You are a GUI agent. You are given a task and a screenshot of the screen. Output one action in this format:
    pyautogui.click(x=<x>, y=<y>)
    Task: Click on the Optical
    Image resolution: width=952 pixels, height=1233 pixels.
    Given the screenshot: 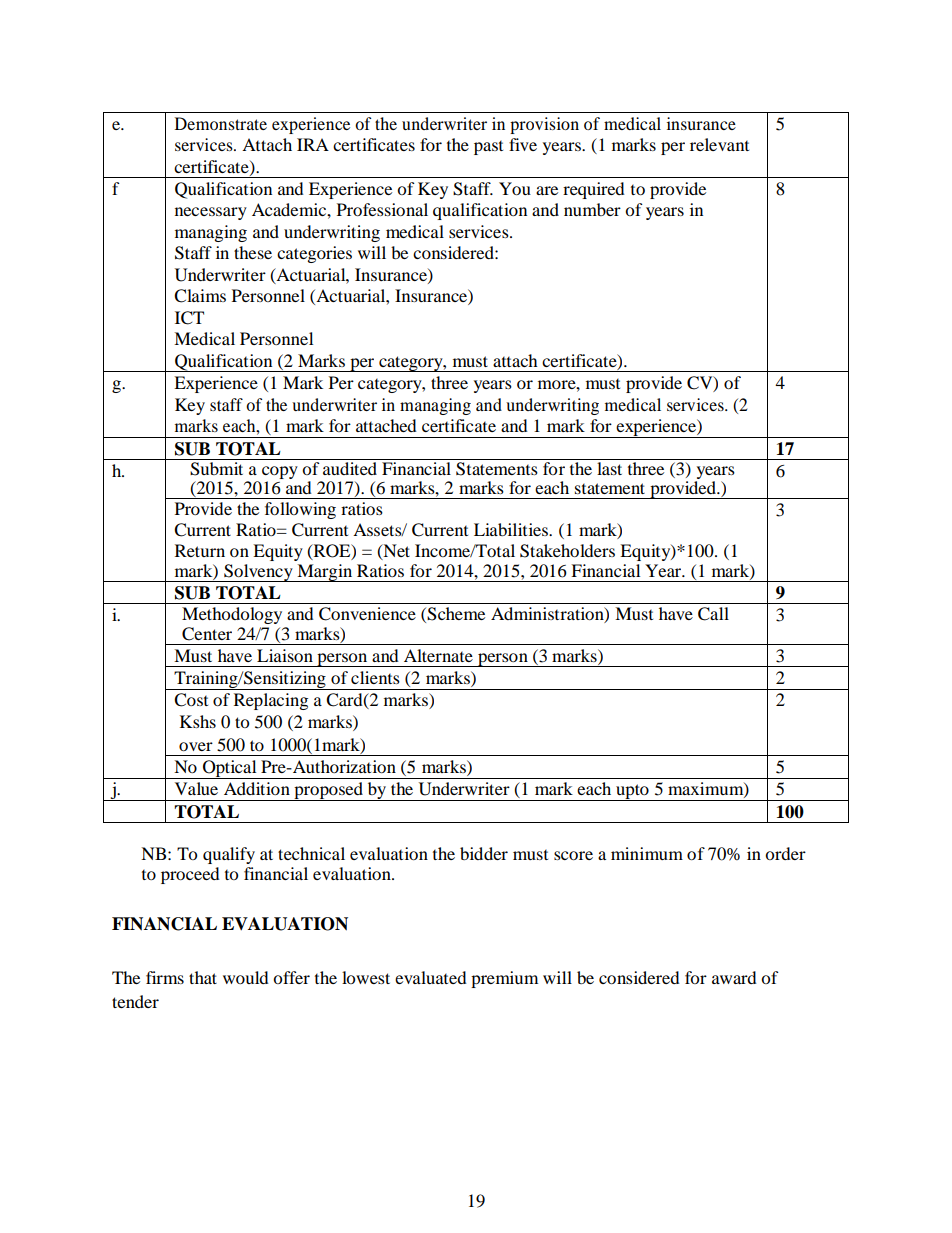 What is the action you would take?
    pyautogui.click(x=230, y=769)
